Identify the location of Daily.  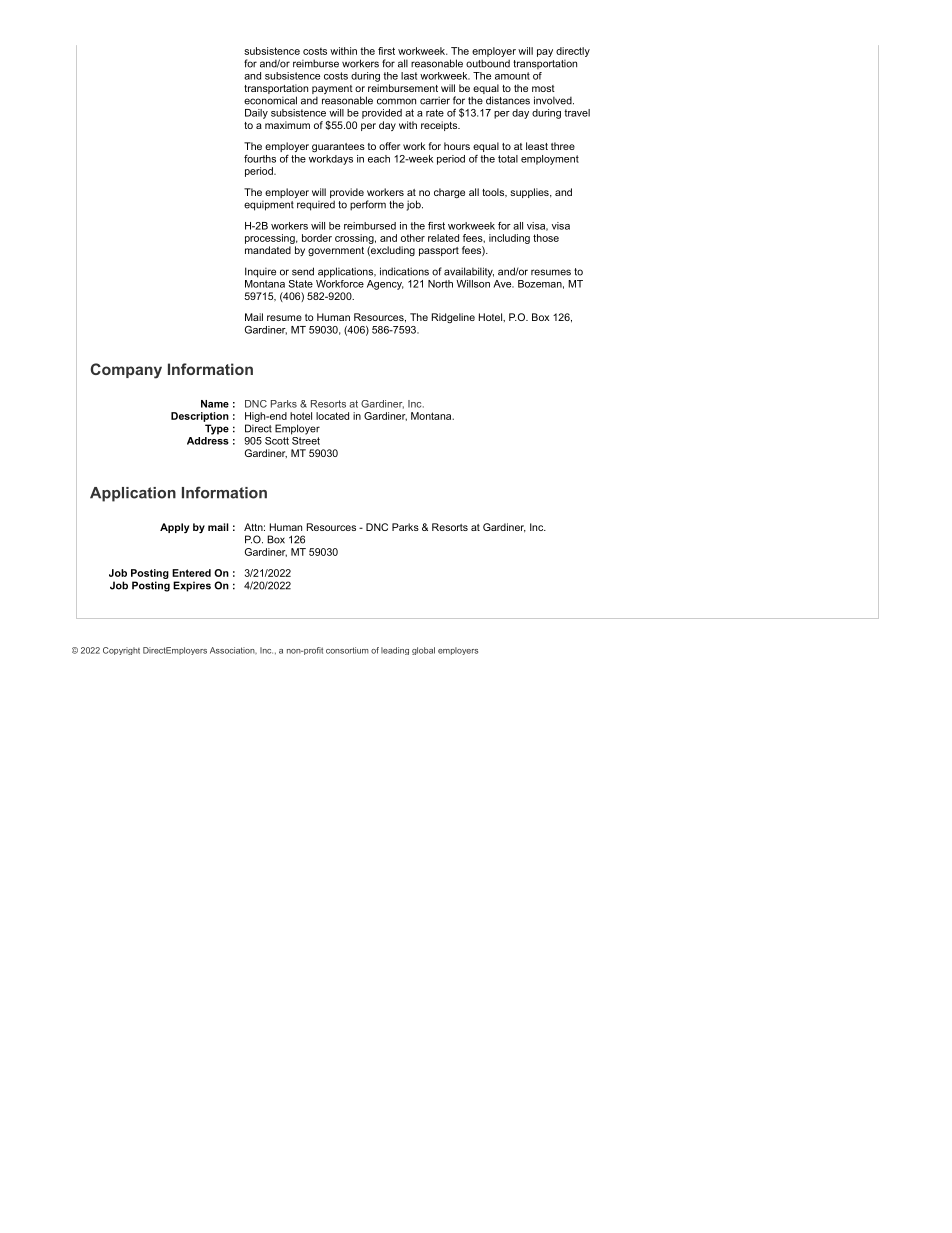
(256, 114).
